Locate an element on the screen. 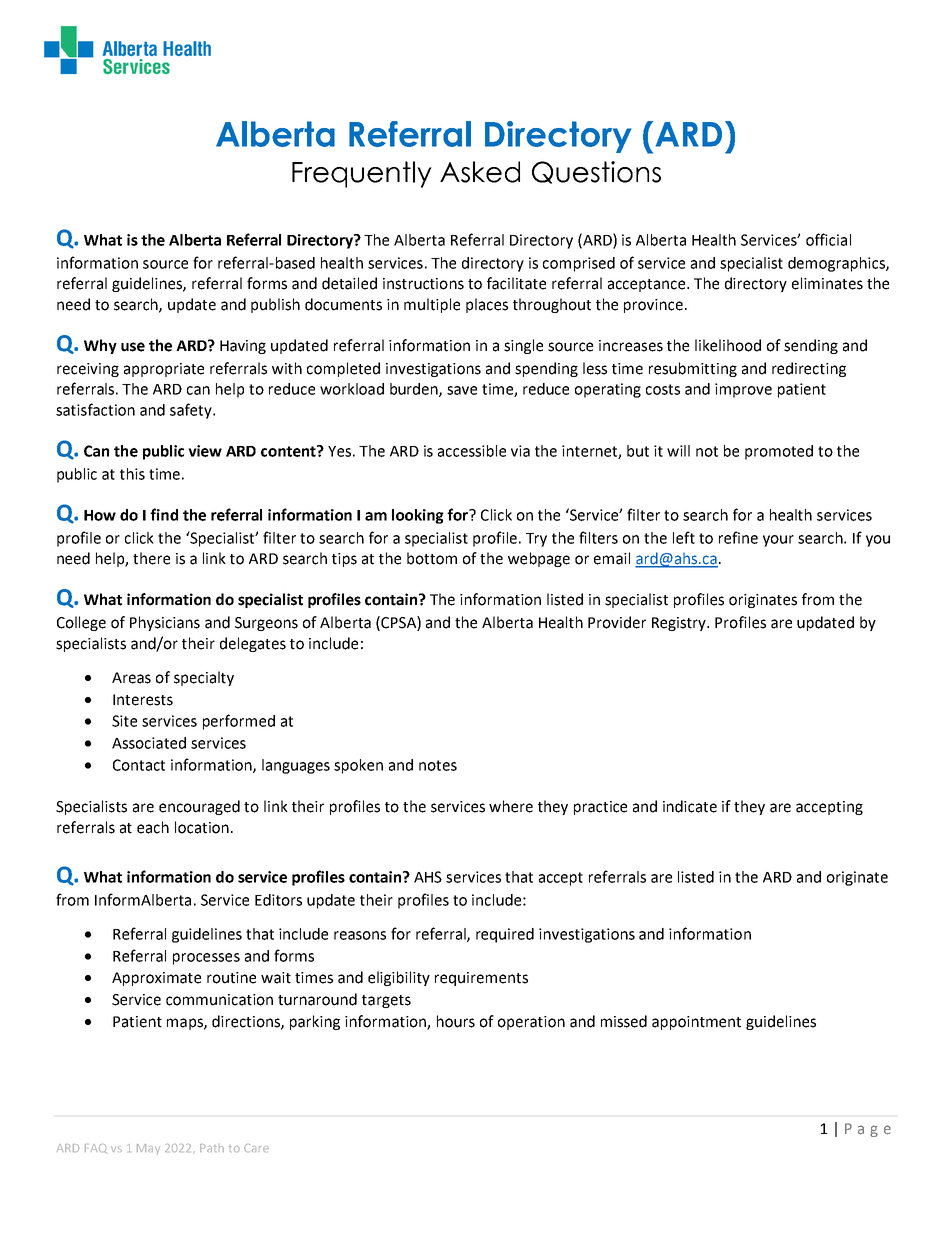  publish is located at coordinates (275, 305).
